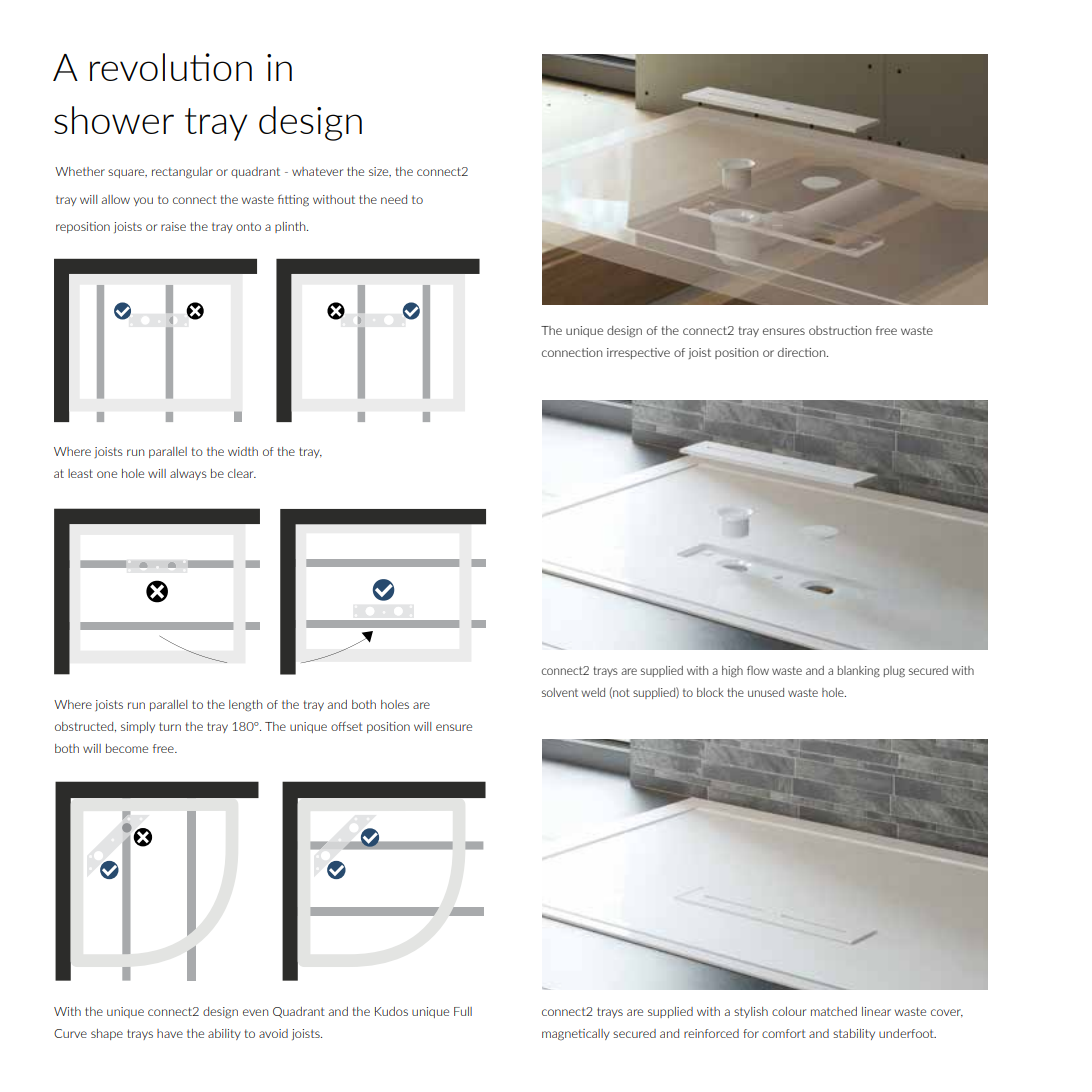 This image has width=1092, height=1092. I want to click on always, so click(188, 474).
